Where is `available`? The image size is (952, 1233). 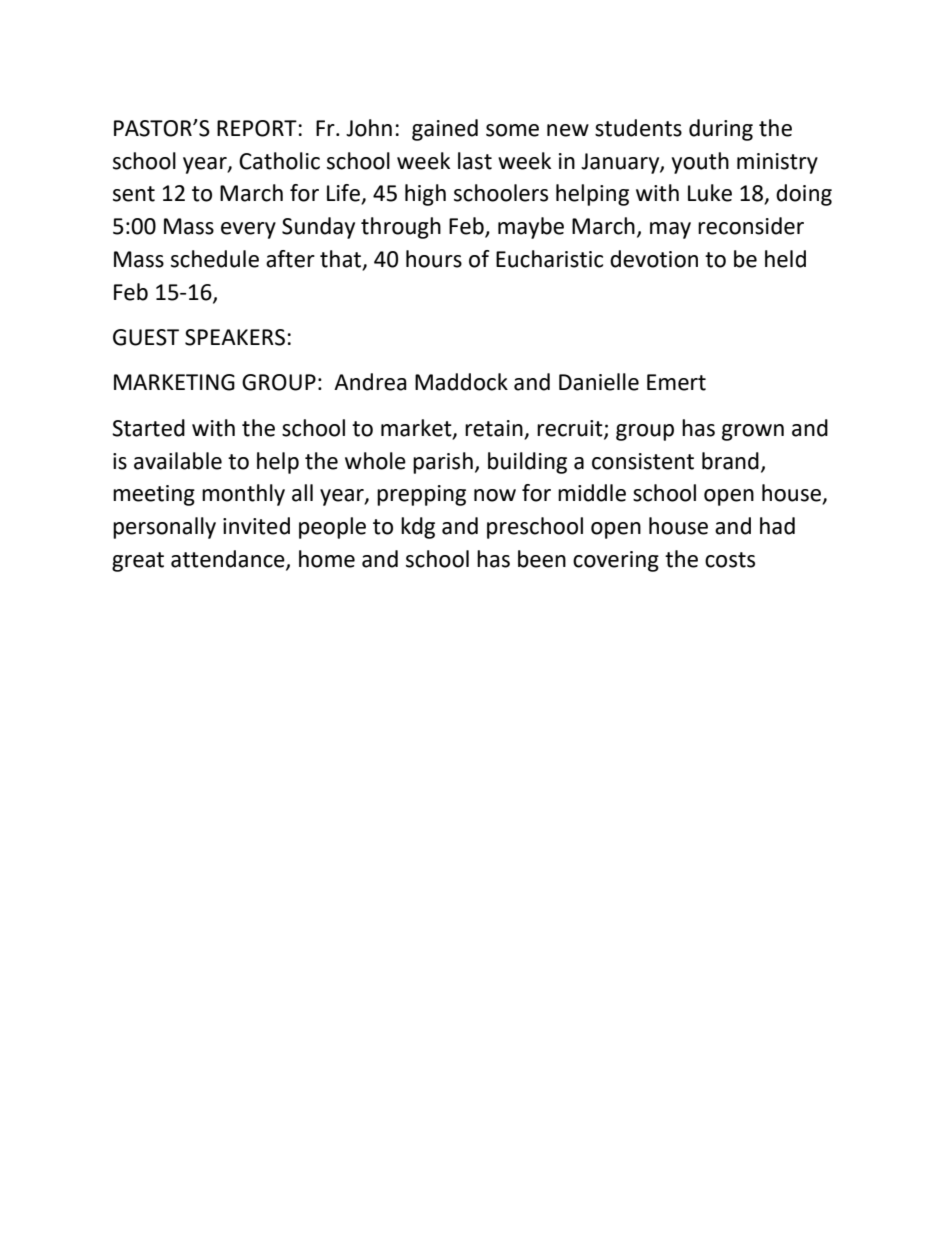 available is located at coordinates (178, 461).
